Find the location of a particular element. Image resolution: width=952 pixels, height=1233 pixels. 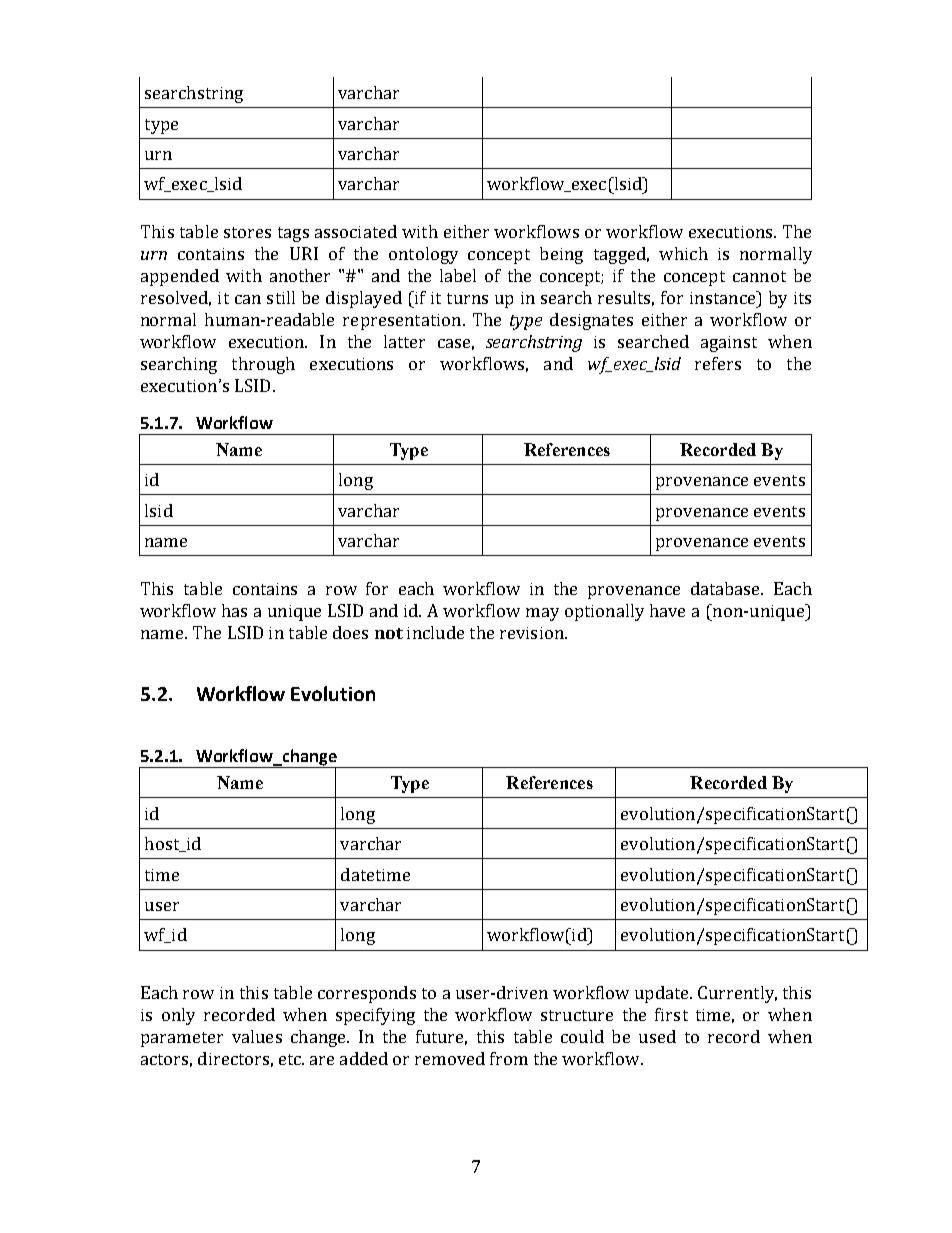

cannot is located at coordinates (759, 276).
